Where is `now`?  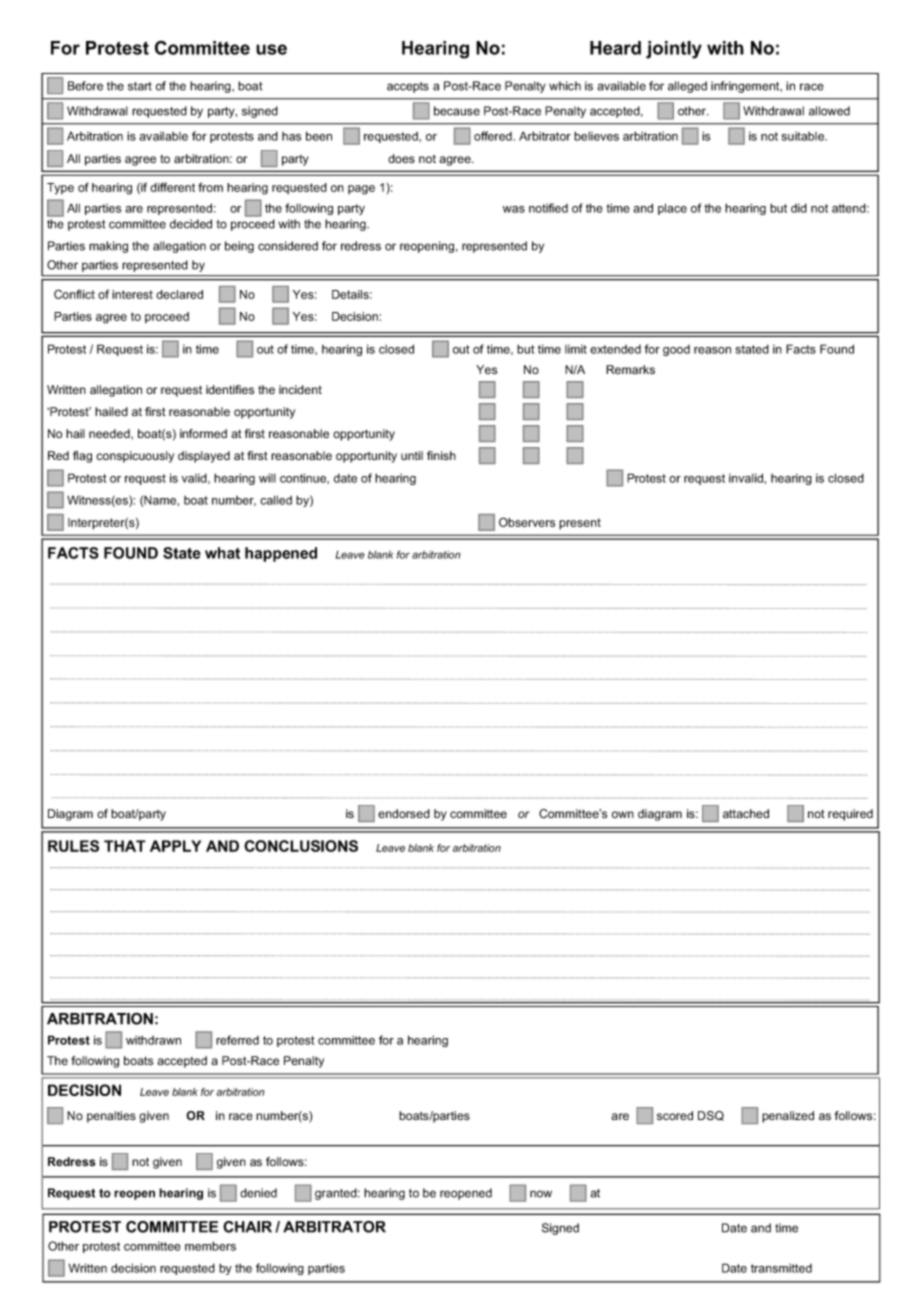 now is located at coordinates (541, 1194).
